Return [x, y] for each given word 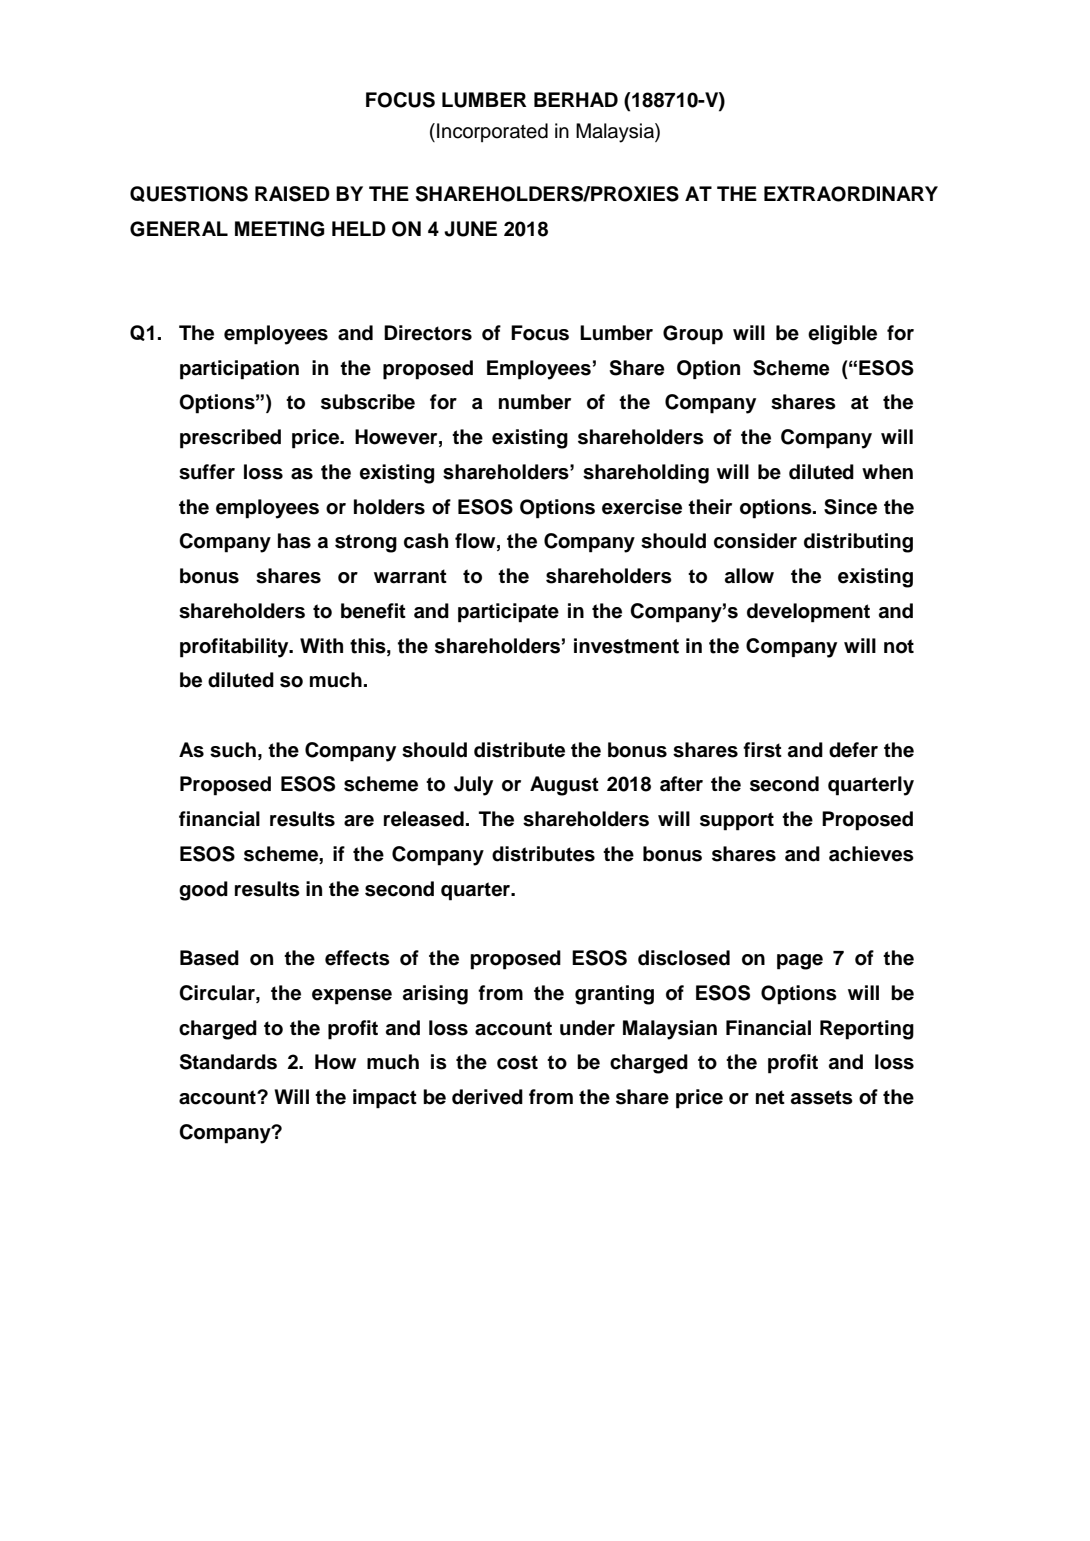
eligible [842, 335]
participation [239, 370]
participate [508, 613]
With [321, 646]
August [564, 786]
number [535, 402]
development [808, 613]
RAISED [292, 194]
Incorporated [492, 132]
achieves [871, 854]
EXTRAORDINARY [851, 194]
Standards [228, 1062]
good [203, 891]
